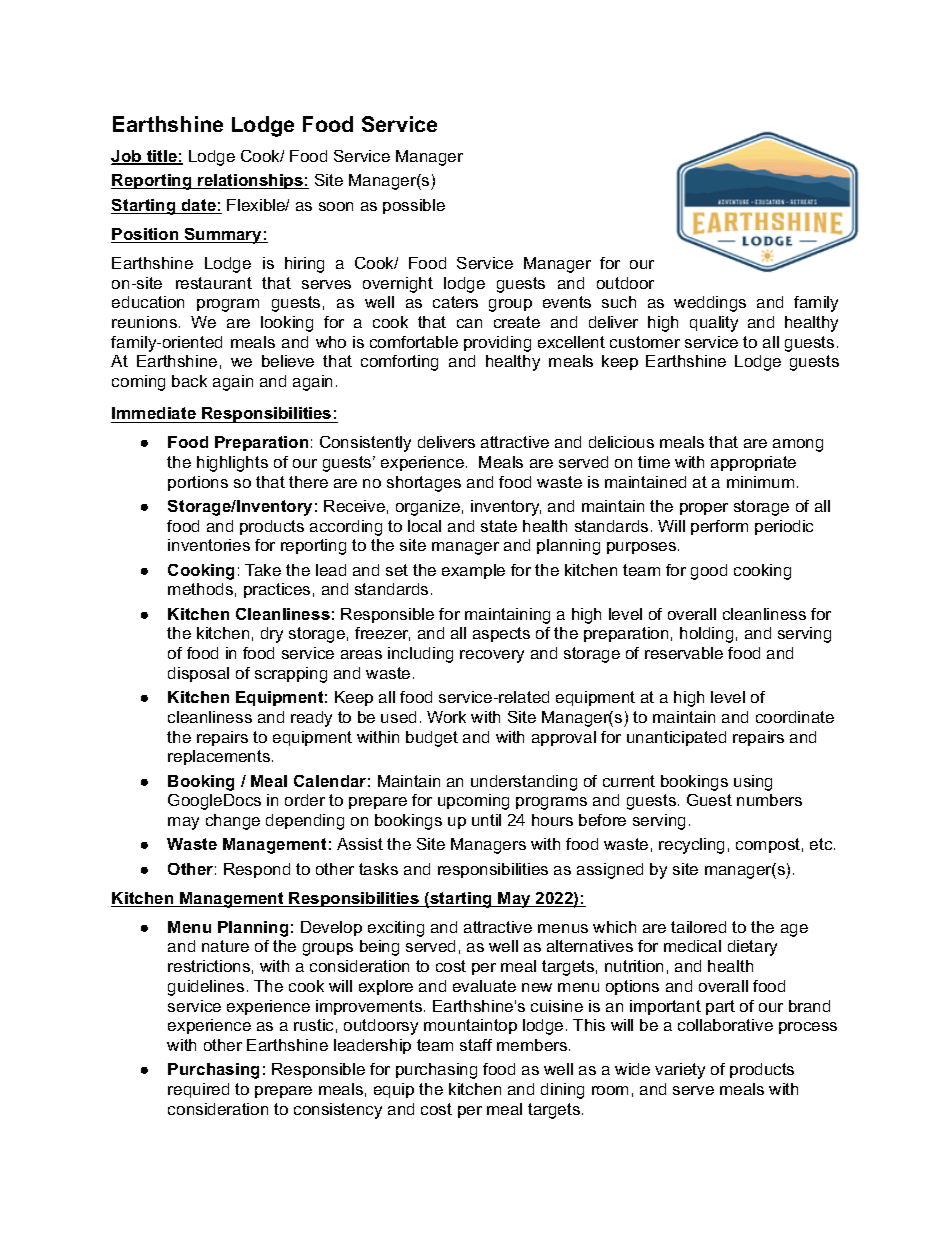  Describe the element at coordinates (524, 783) in the image. I see `understanding` at that location.
